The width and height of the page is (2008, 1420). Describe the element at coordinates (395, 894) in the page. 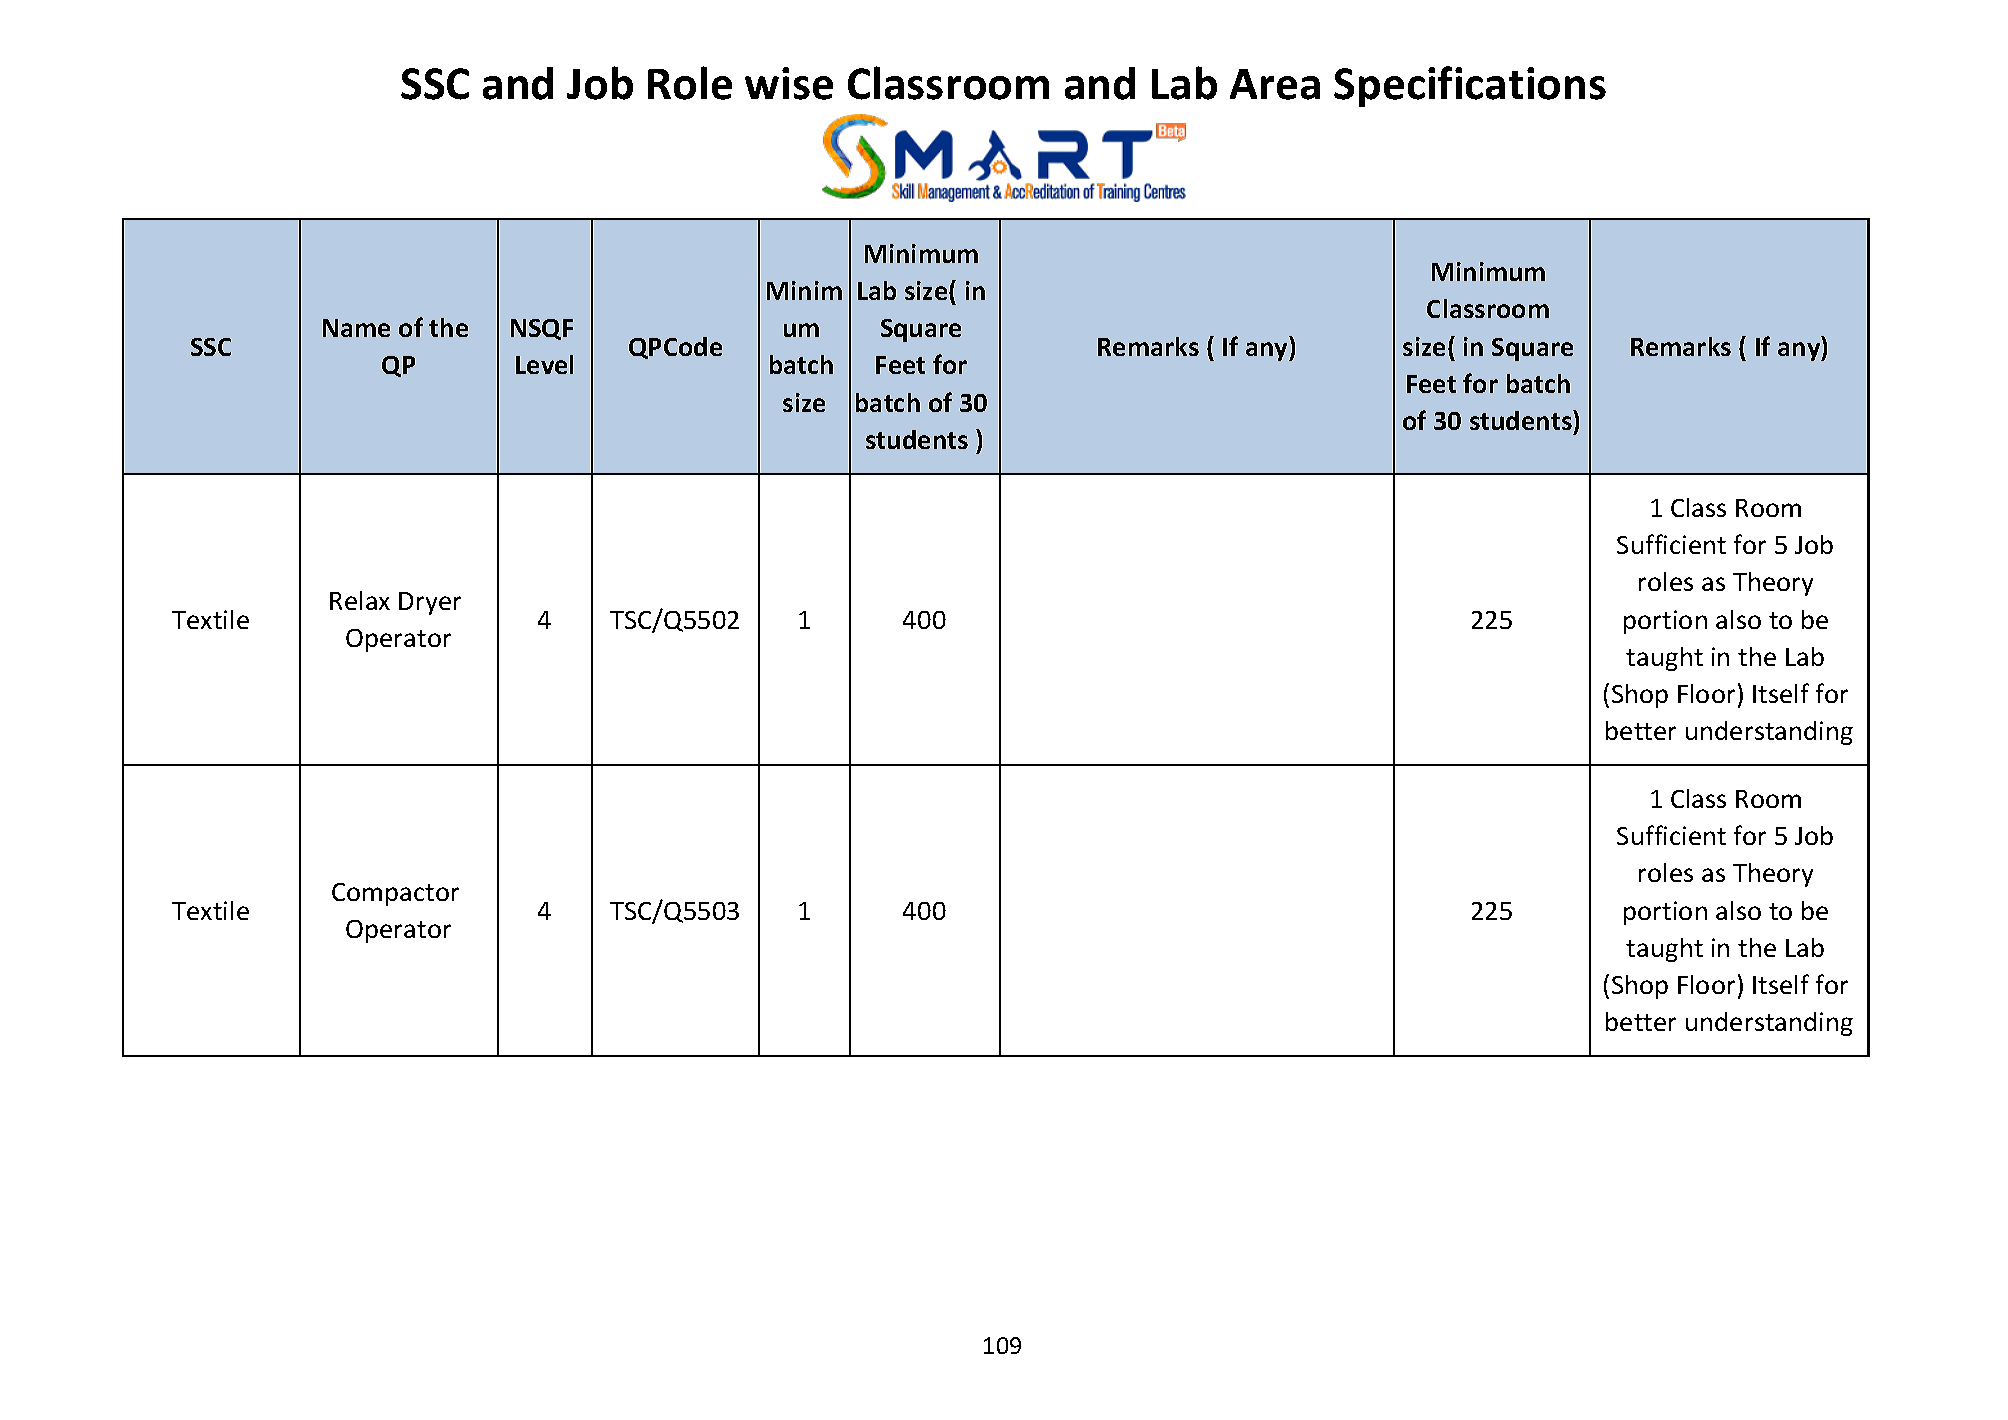

I see `Compactor` at that location.
